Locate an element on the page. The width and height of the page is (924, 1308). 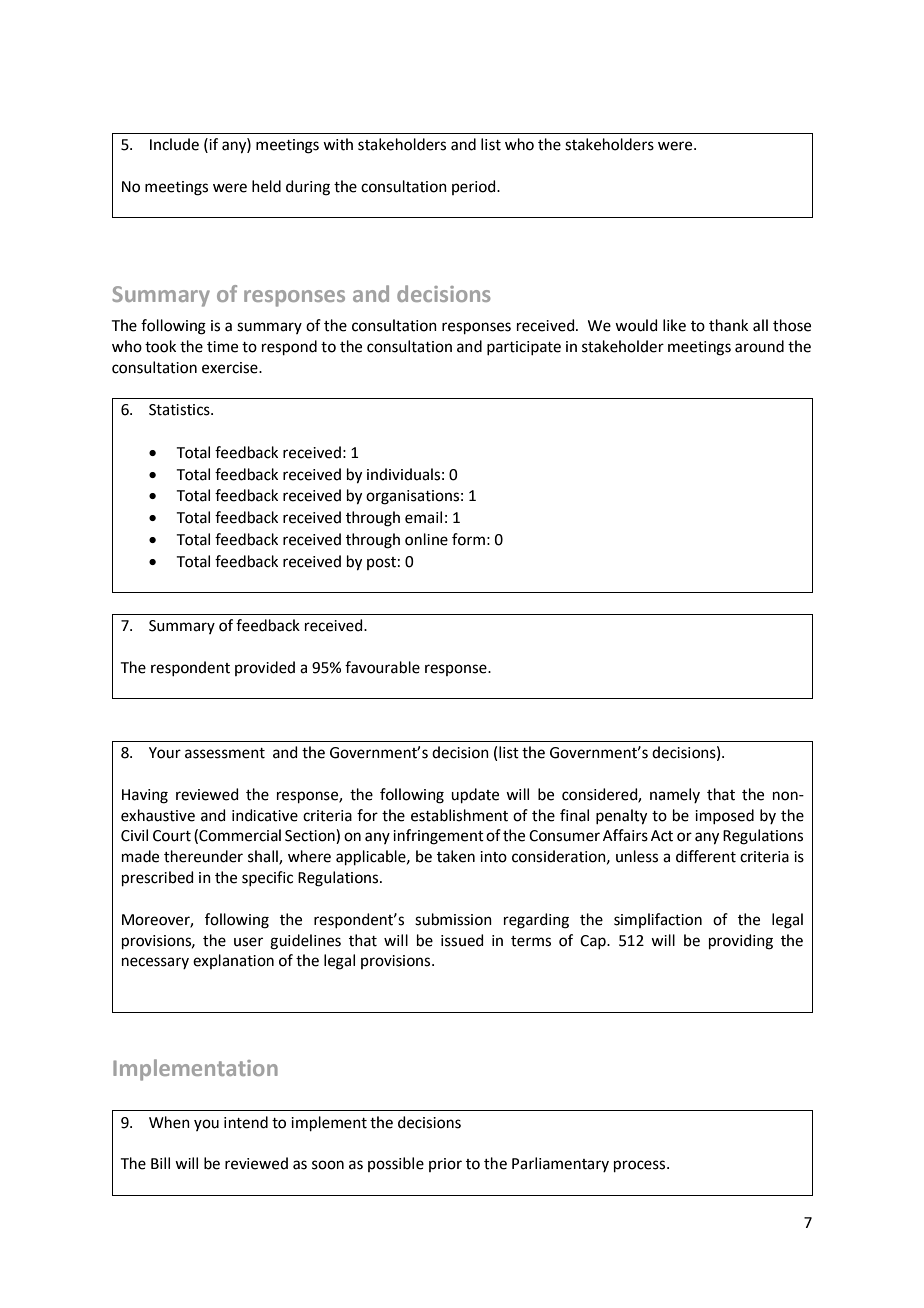
namely is located at coordinates (675, 795).
